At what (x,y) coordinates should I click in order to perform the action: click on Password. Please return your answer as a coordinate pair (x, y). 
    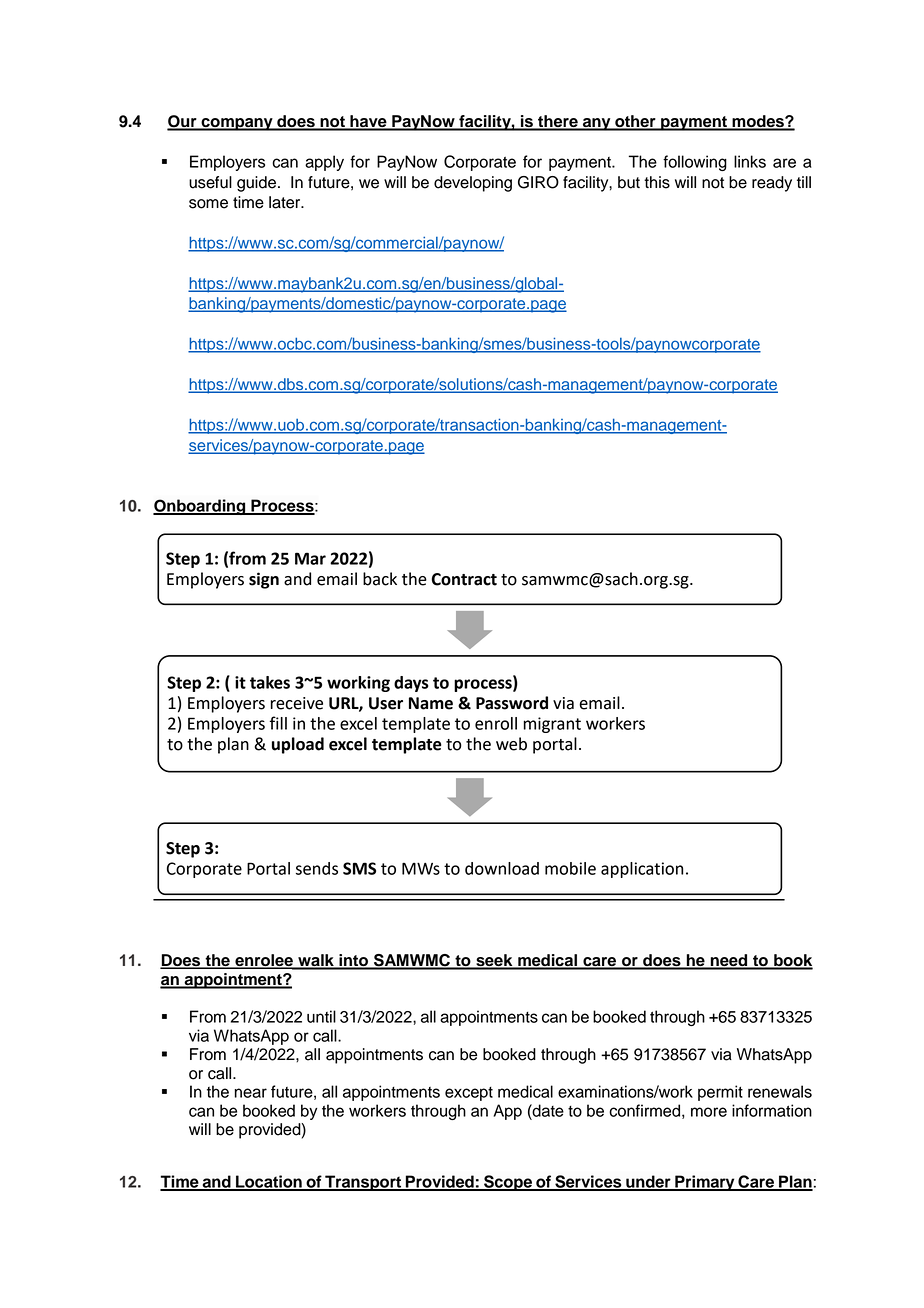
    Looking at the image, I should click on (512, 703).
